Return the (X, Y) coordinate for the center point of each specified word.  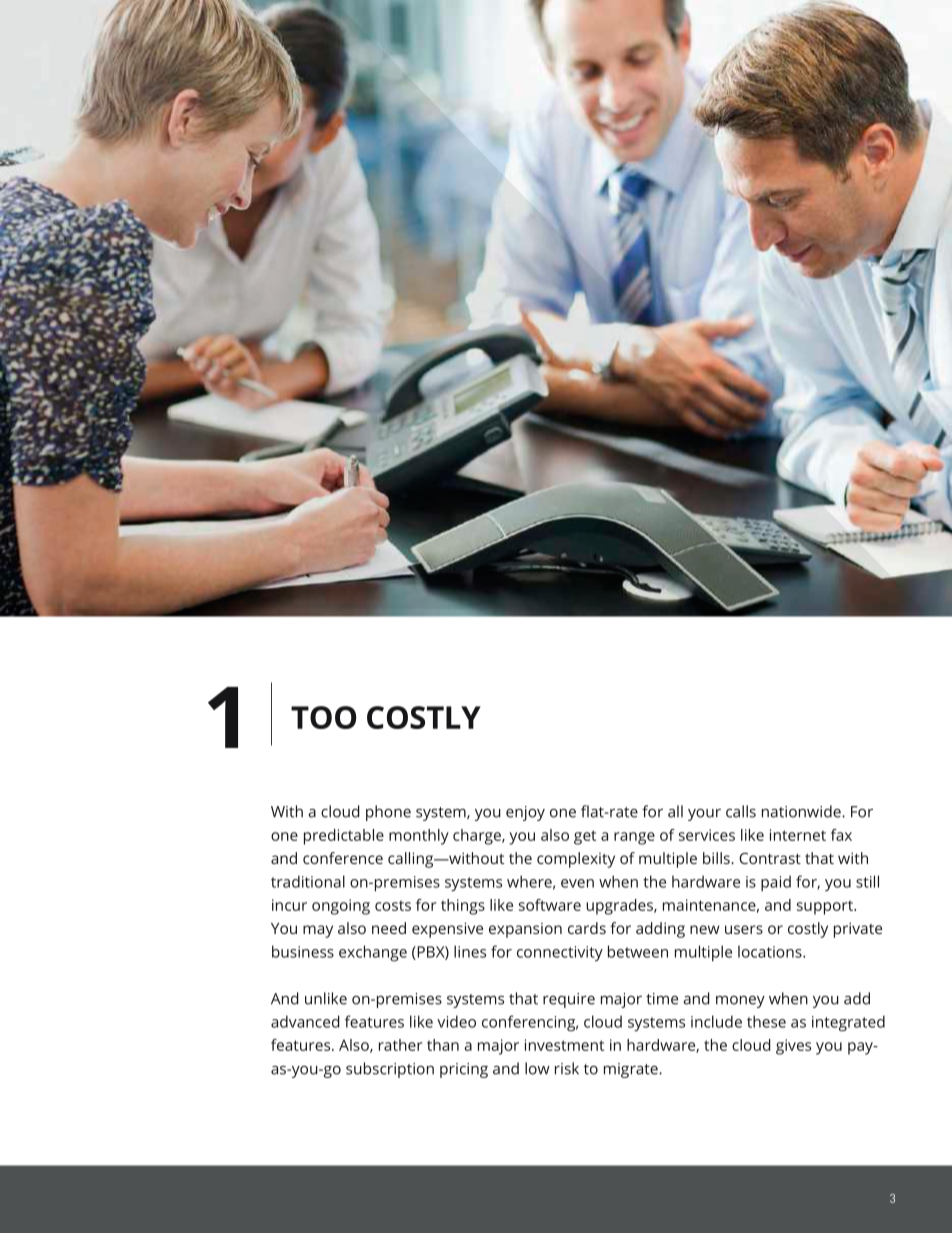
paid (776, 883)
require (569, 1000)
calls (741, 811)
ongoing (341, 907)
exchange (373, 953)
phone (388, 813)
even (577, 883)
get (585, 837)
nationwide (802, 811)
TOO (323, 717)
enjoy (525, 813)
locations (771, 951)
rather (401, 1045)
